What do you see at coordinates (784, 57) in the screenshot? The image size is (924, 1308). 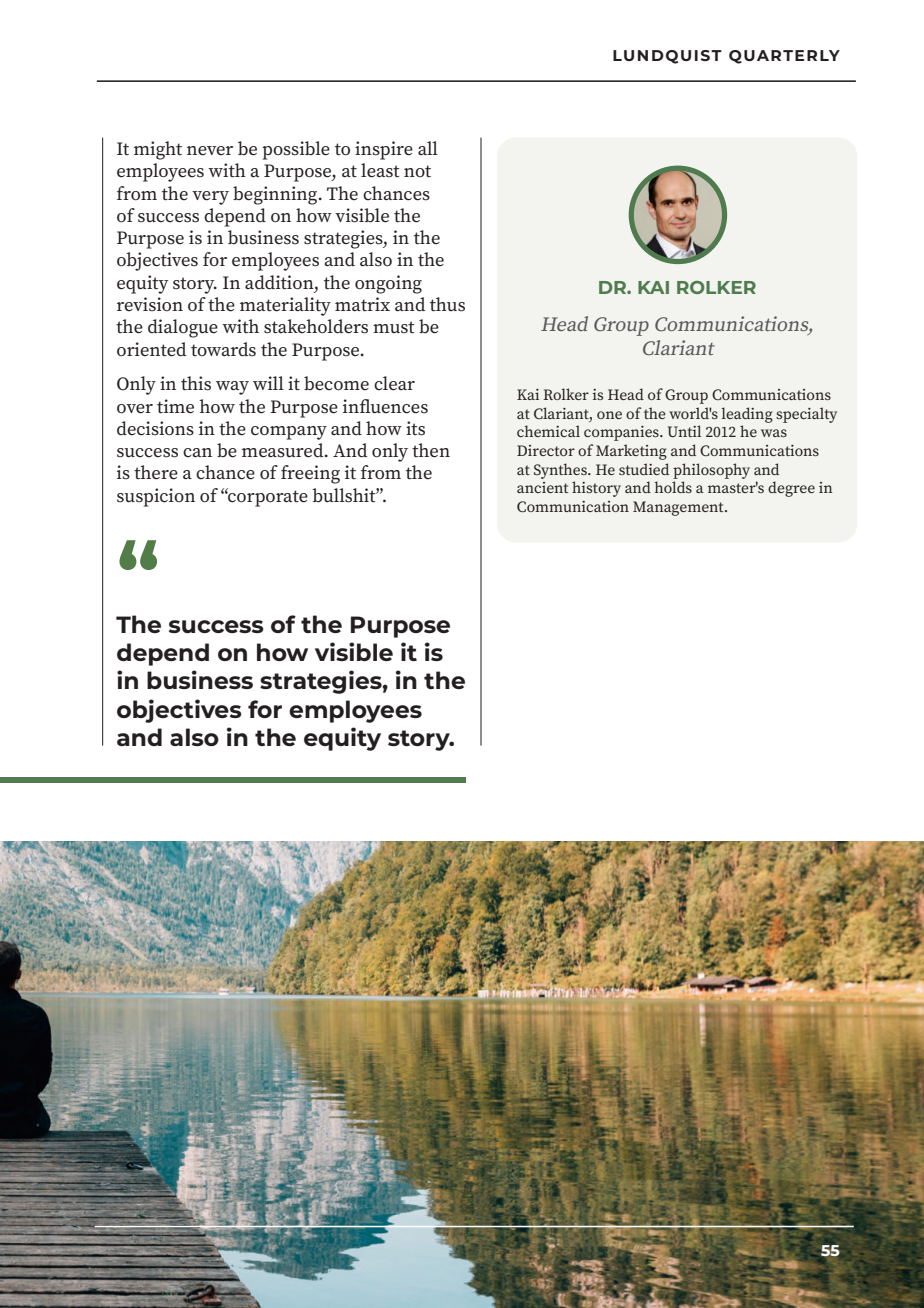 I see `QUARTERLY` at bounding box center [784, 57].
